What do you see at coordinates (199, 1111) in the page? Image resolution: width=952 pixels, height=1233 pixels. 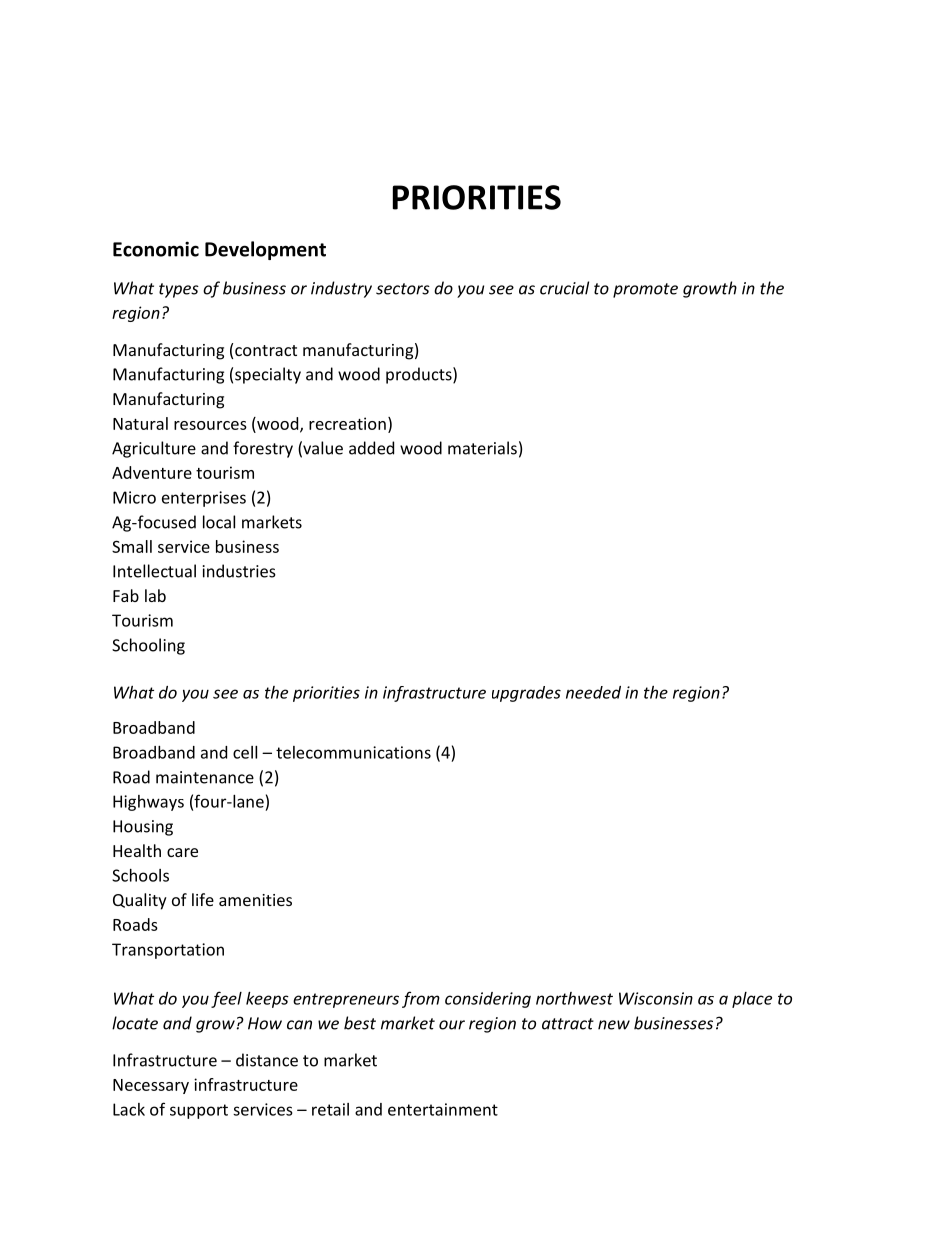 I see `support` at bounding box center [199, 1111].
